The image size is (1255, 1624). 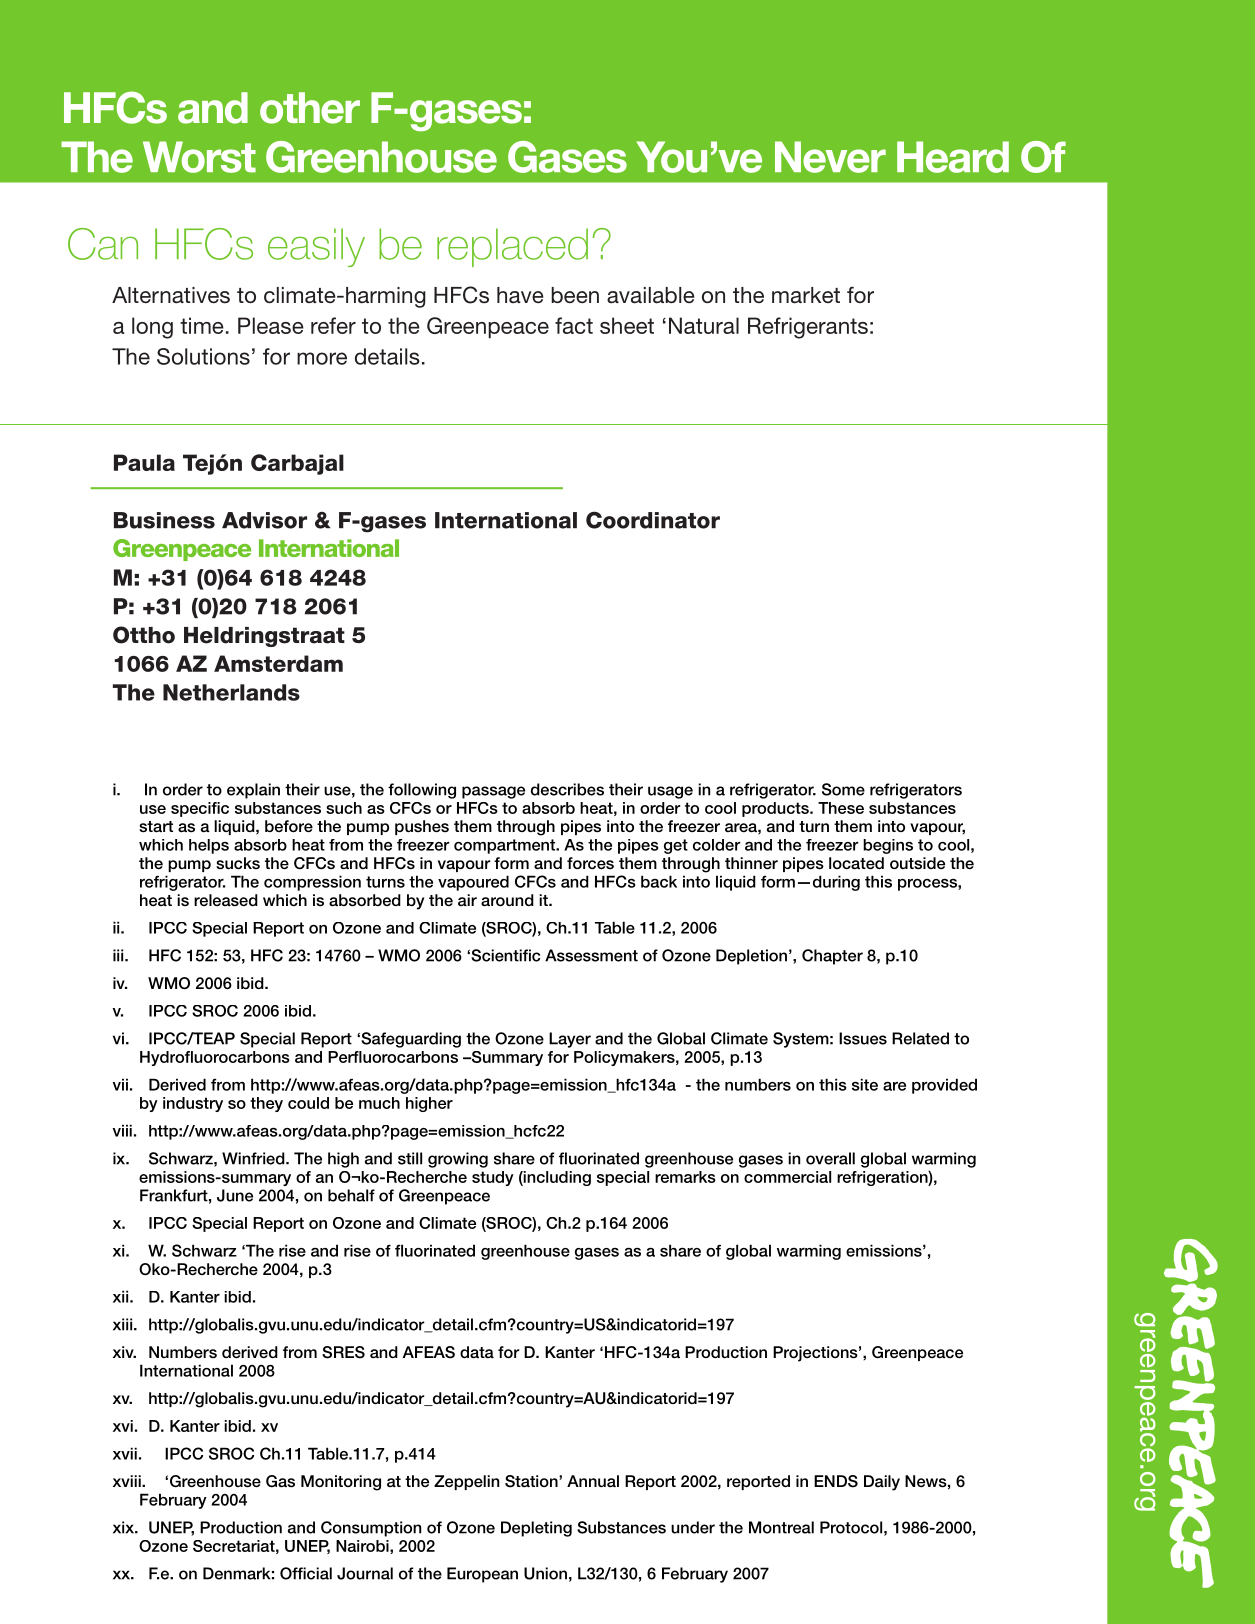 What do you see at coordinates (865, 1084) in the image?
I see `site` at bounding box center [865, 1084].
